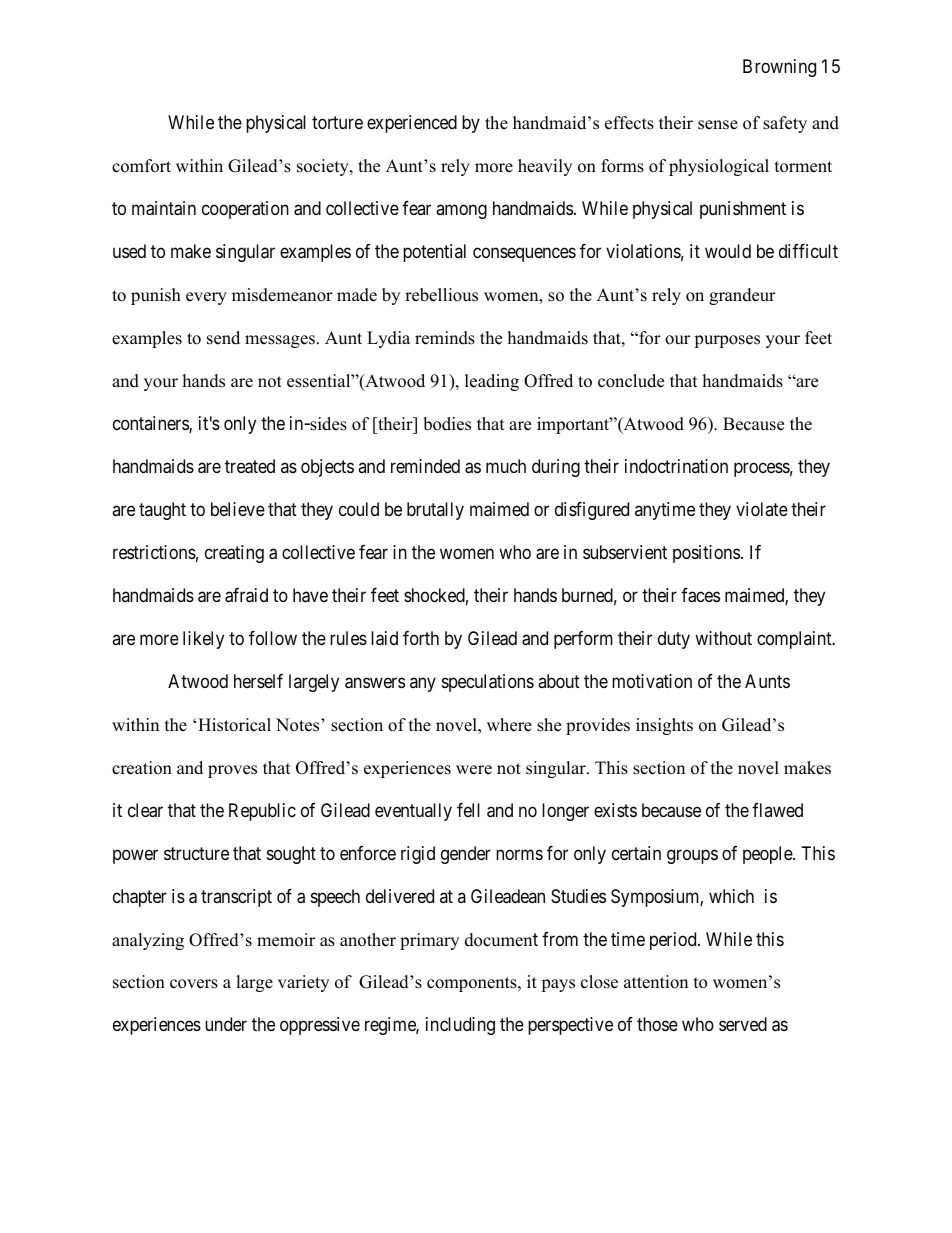 This document has height=1233, width=952. What do you see at coordinates (706, 554) in the document?
I see `positions` at bounding box center [706, 554].
